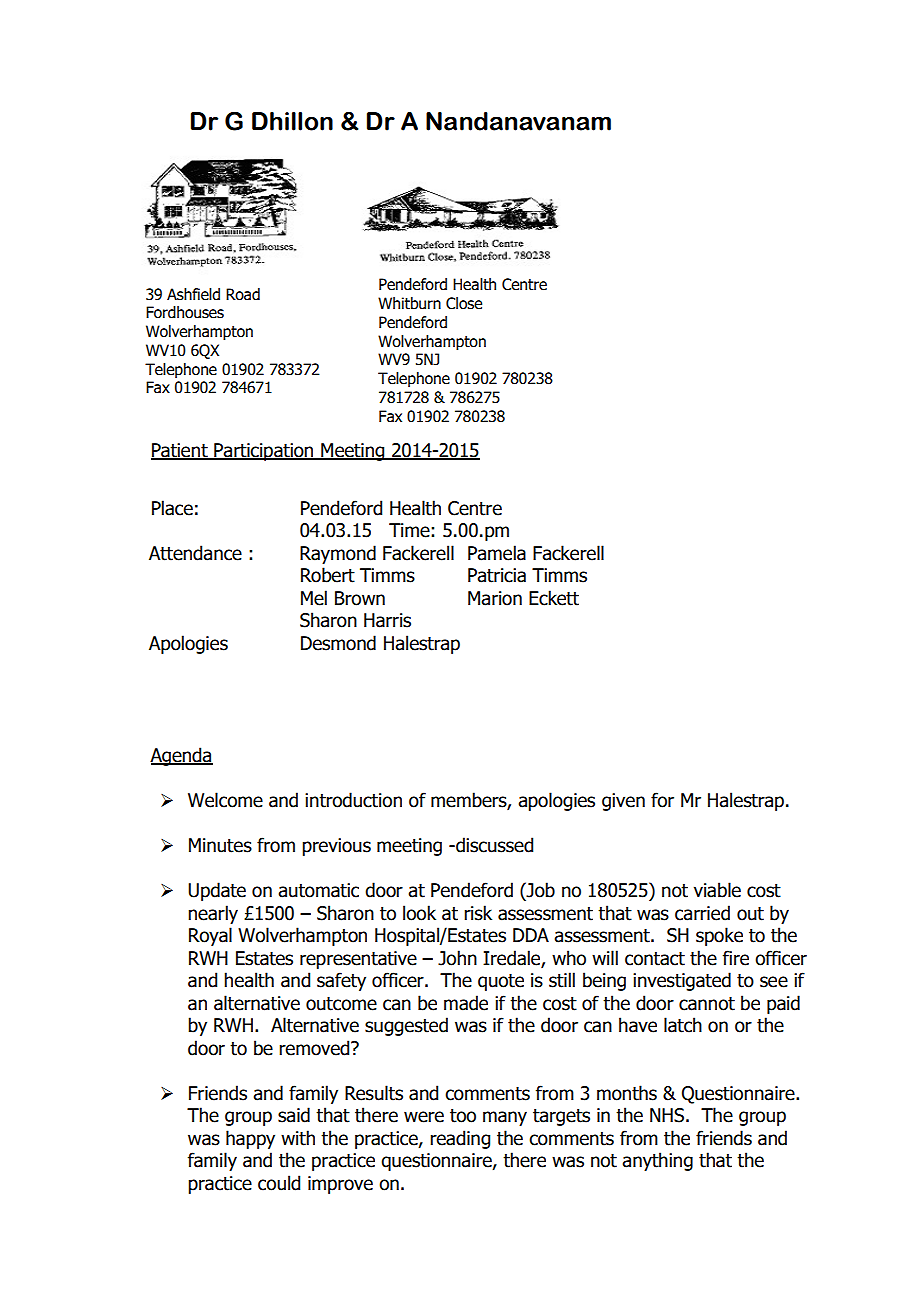 The width and height of the image is (924, 1308). What do you see at coordinates (181, 756) in the image?
I see `Agenda` at bounding box center [181, 756].
